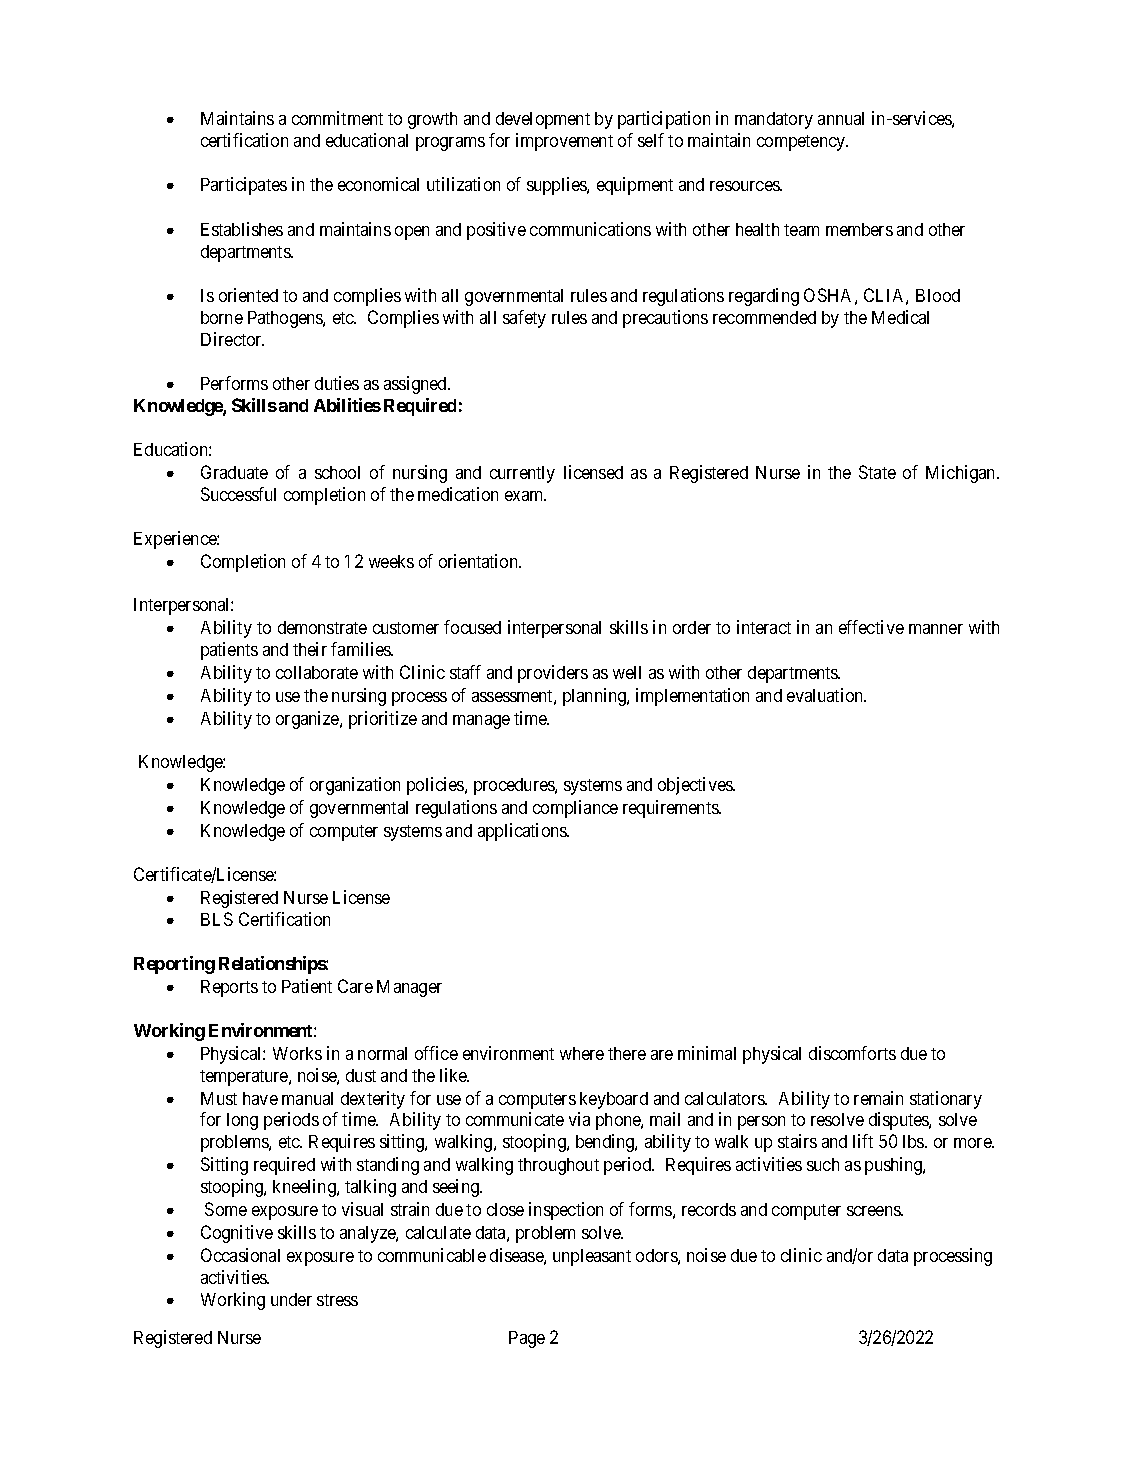  I want to click on BLS, so click(217, 919).
